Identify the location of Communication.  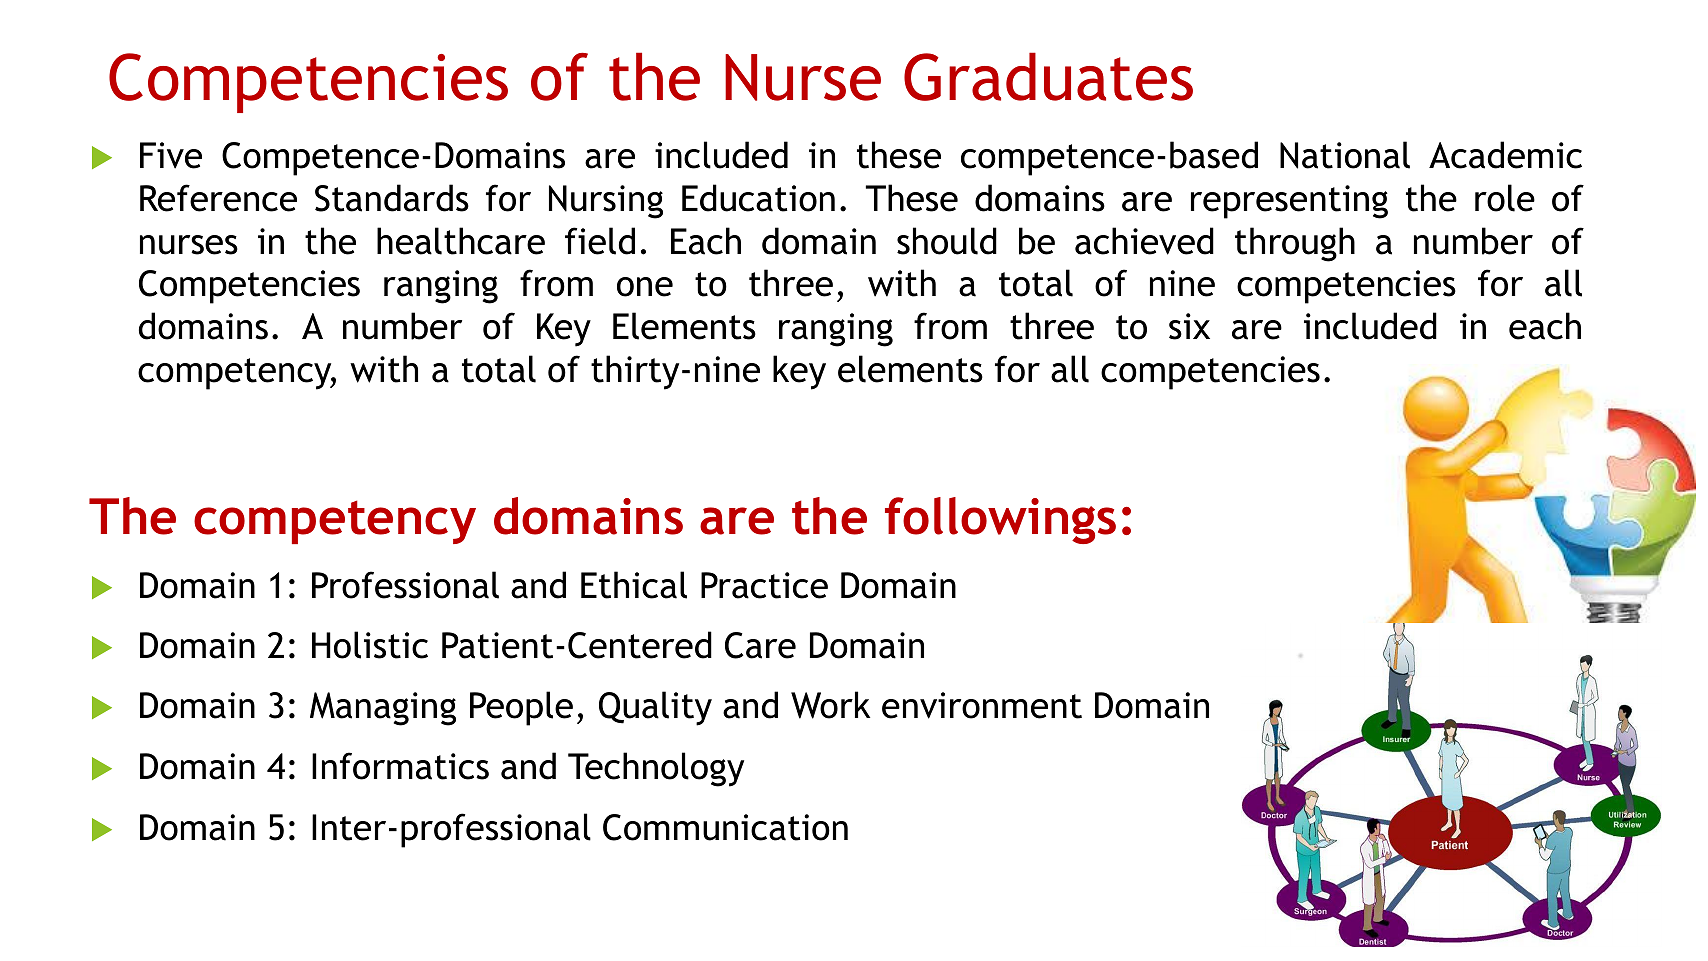
(725, 827).
